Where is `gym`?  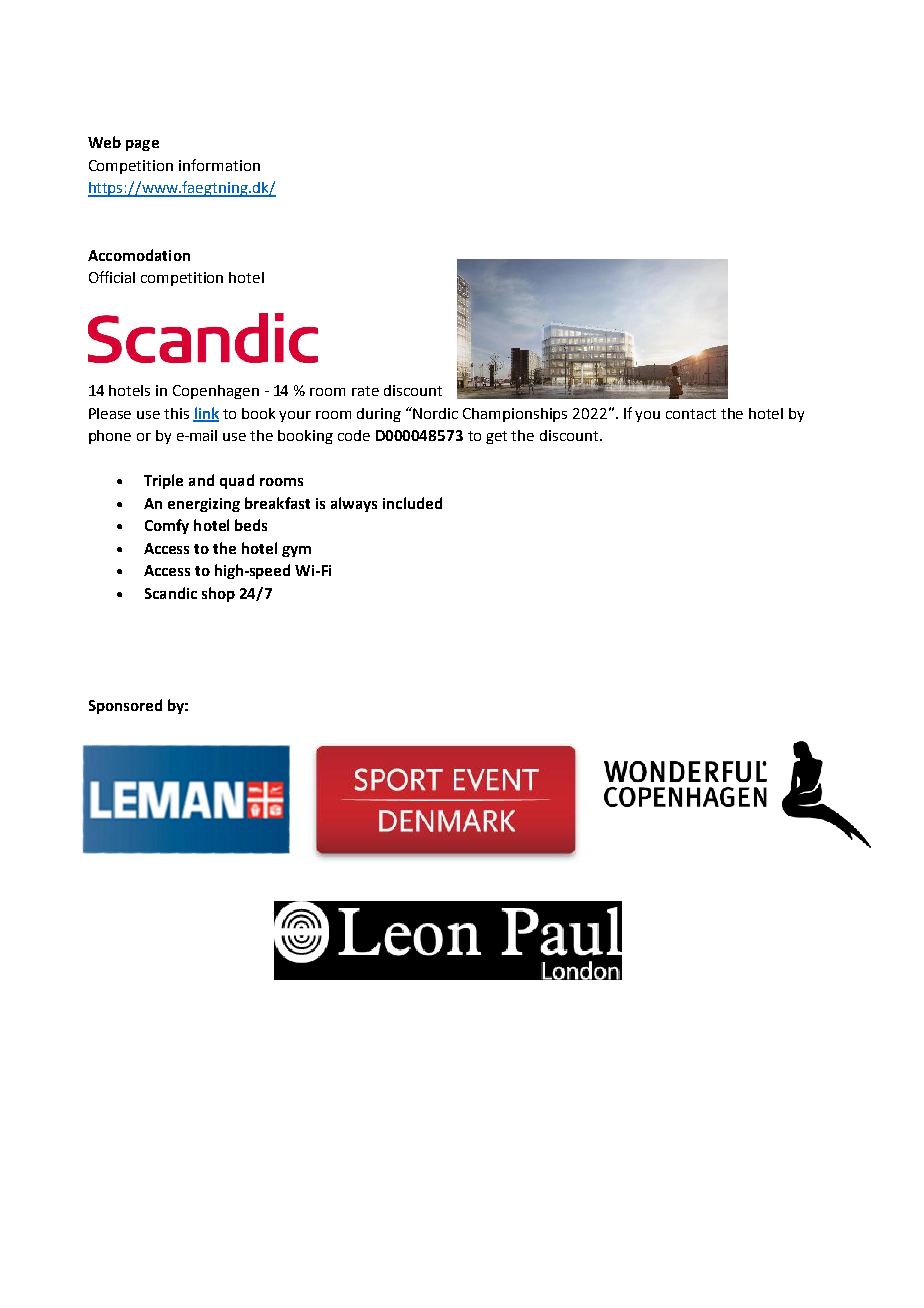 gym is located at coordinates (296, 551).
